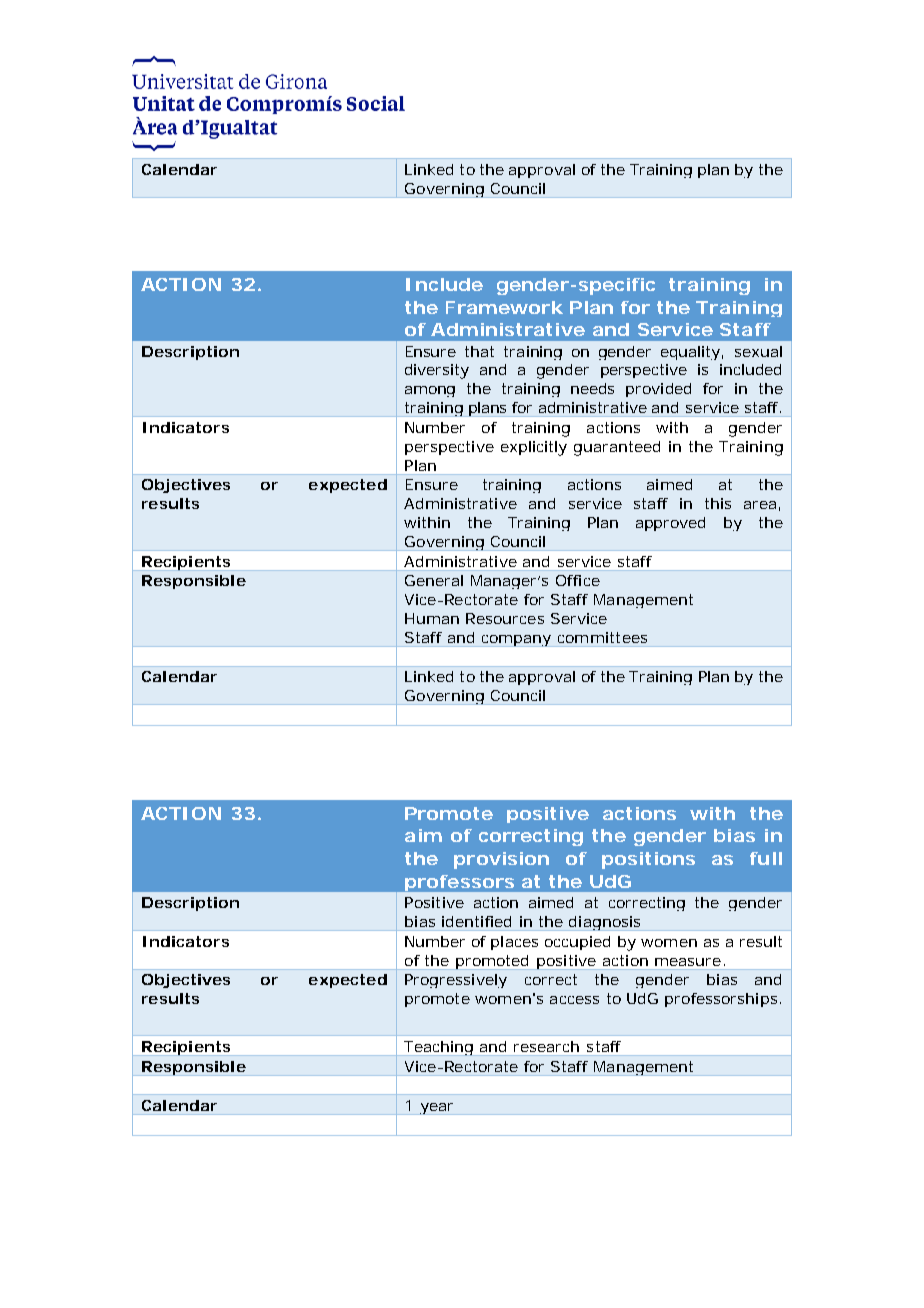 Image resolution: width=924 pixels, height=1308 pixels. Describe the element at coordinates (479, 351) in the screenshot. I see `that` at that location.
